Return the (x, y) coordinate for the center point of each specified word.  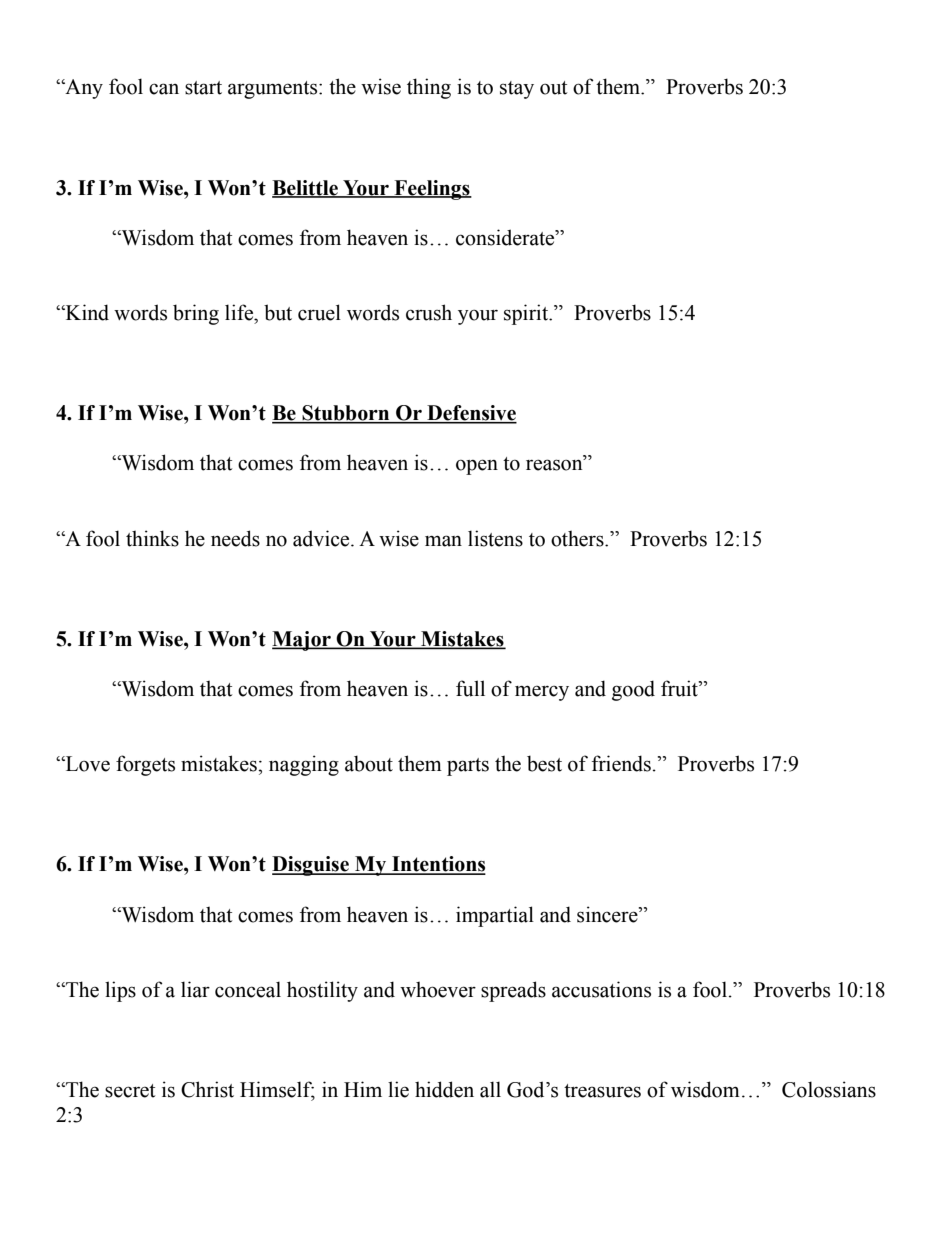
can (164, 89)
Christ (207, 1089)
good (633, 690)
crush (429, 312)
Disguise (311, 866)
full (470, 688)
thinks (152, 538)
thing (429, 88)
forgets (145, 765)
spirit (527, 314)
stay (517, 90)
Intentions (438, 865)
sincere (608, 914)
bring (196, 314)
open (477, 467)
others (578, 538)
